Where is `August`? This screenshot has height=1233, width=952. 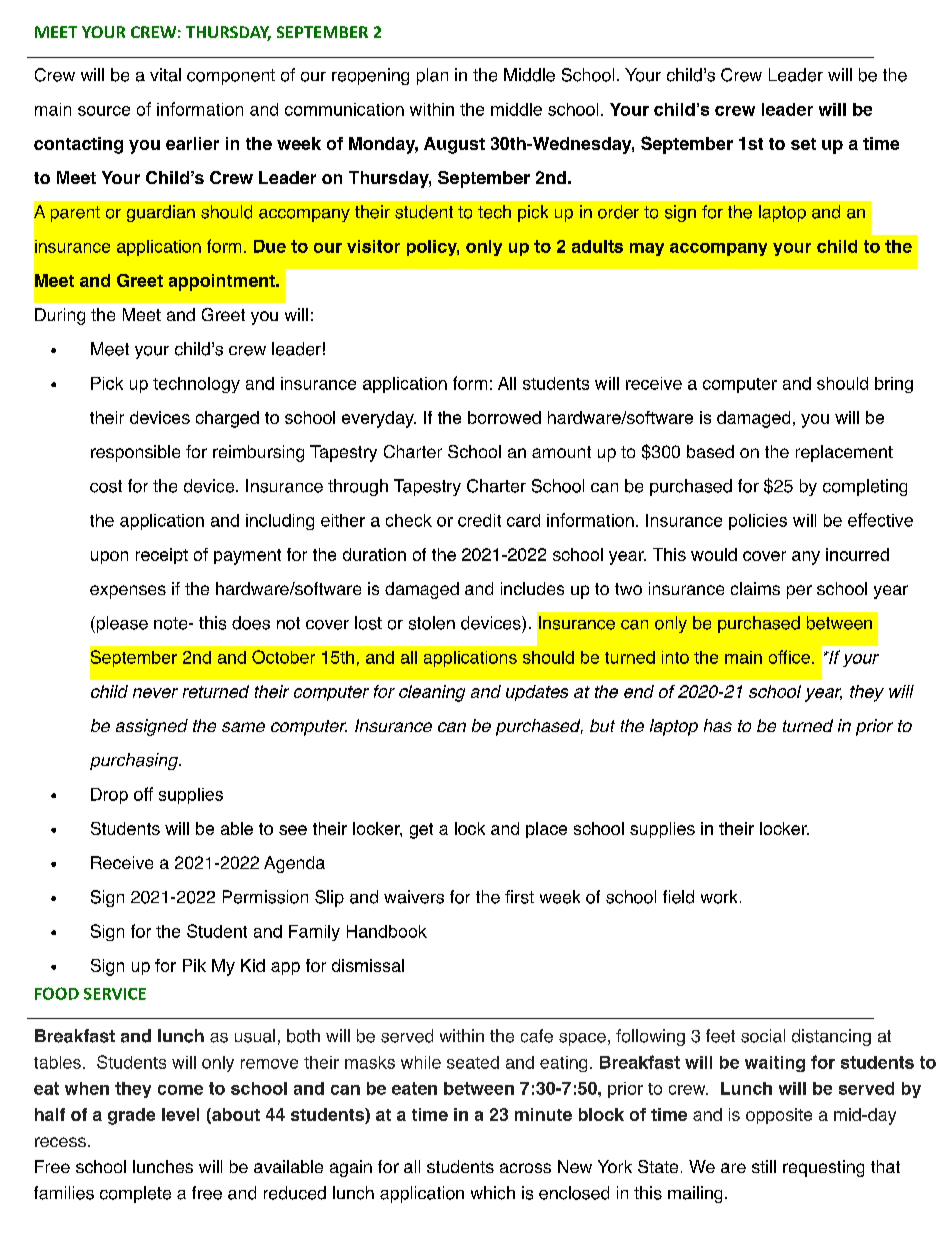 August is located at coordinates (454, 145).
